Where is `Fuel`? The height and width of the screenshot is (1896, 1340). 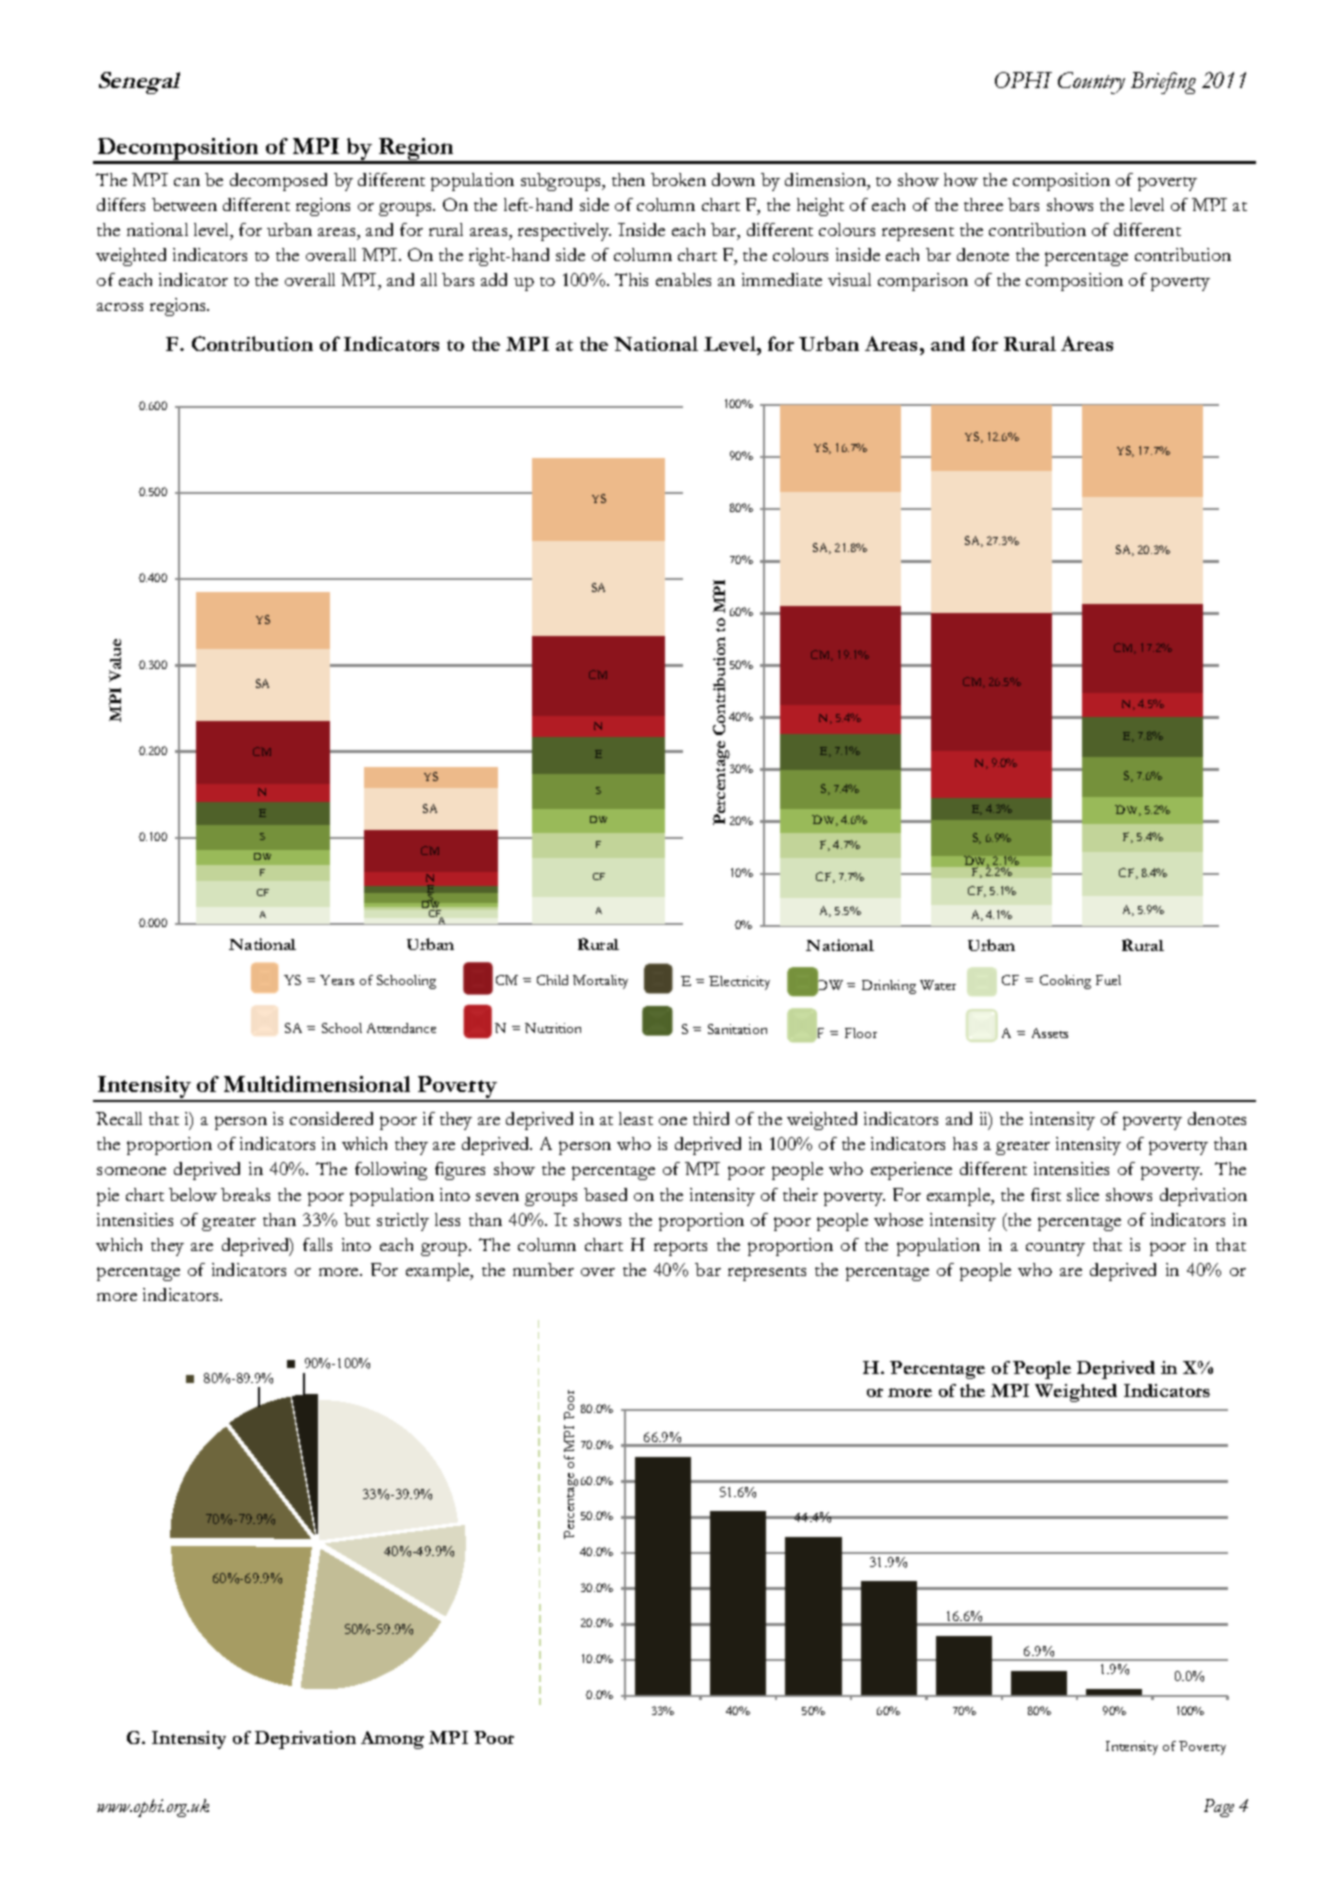 Fuel is located at coordinates (1108, 980).
